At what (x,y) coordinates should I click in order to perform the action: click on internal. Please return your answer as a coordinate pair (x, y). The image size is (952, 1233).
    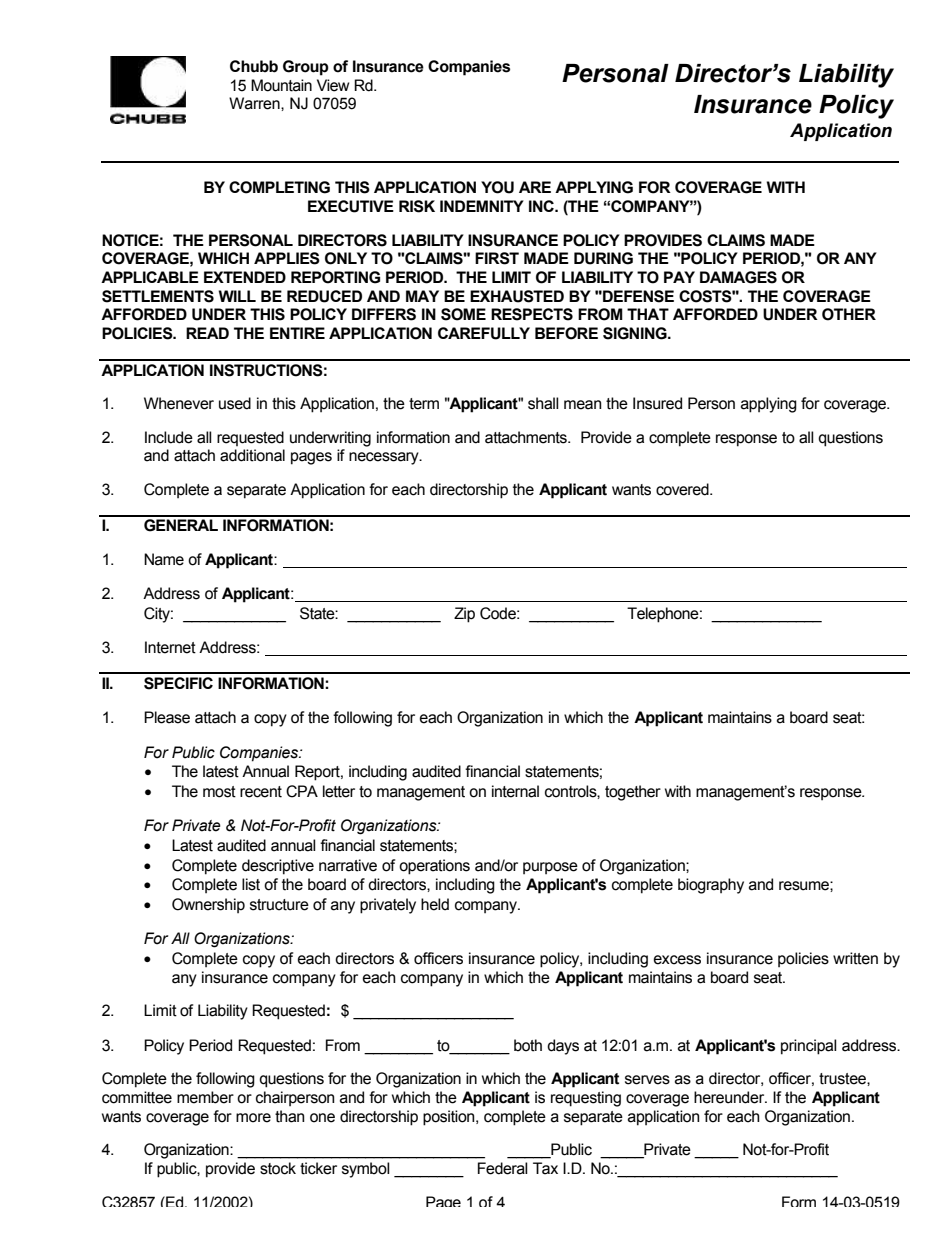
    Looking at the image, I should click on (515, 791).
